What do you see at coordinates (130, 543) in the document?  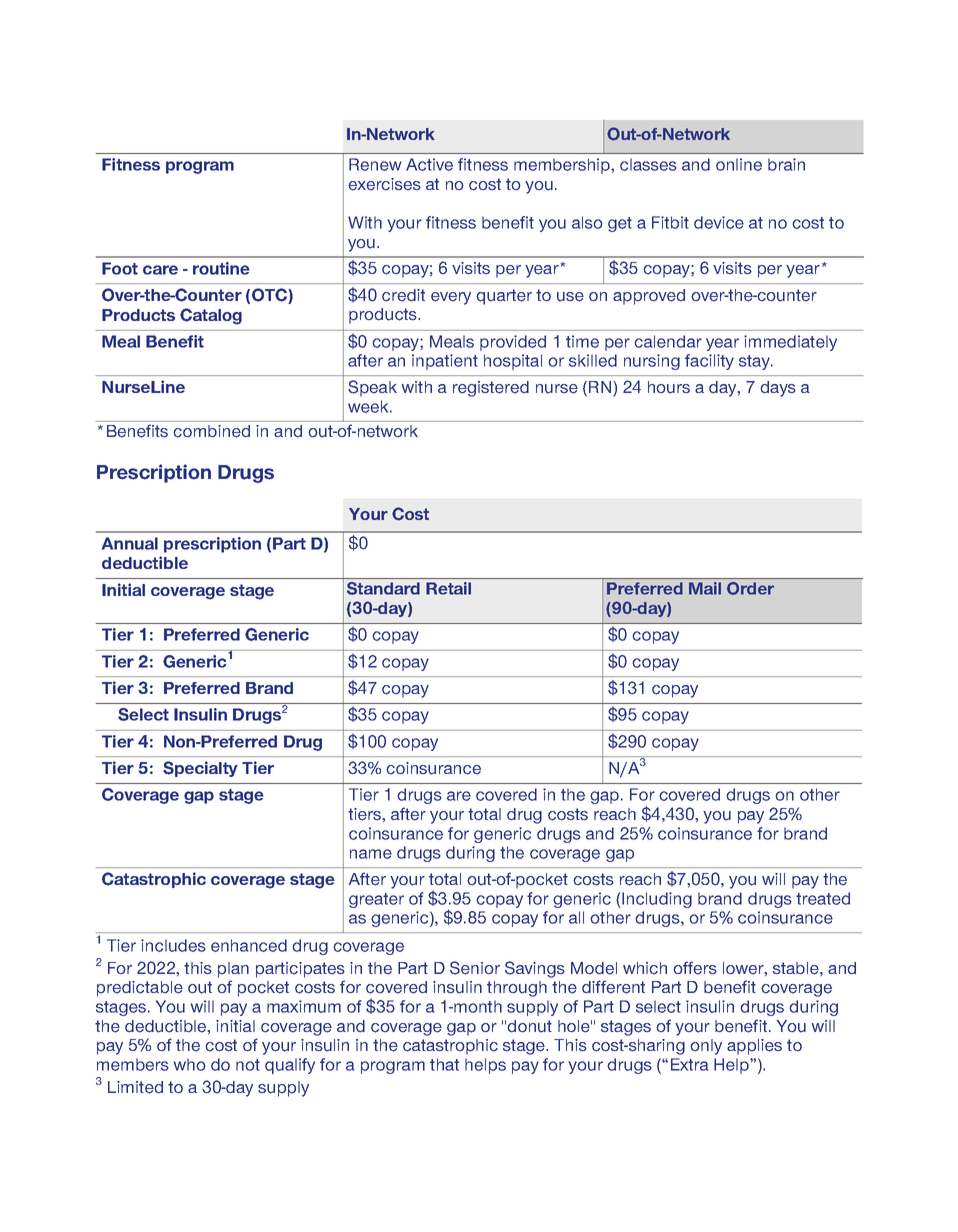 I see `Annual` at bounding box center [130, 543].
